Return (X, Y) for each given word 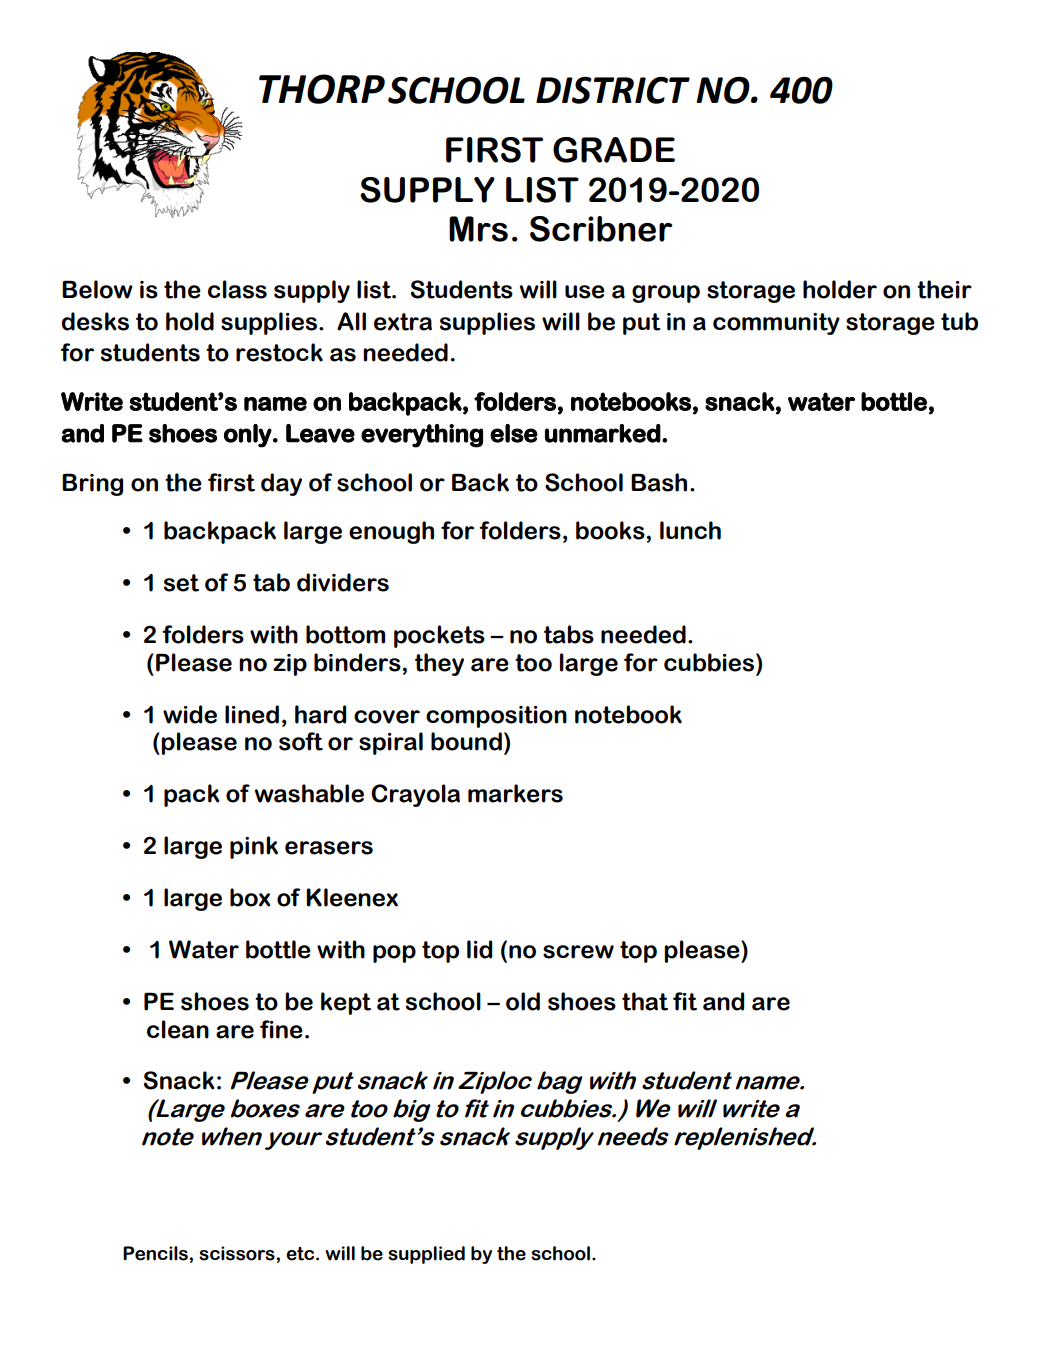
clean (178, 1029)
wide (190, 714)
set (181, 583)
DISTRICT (613, 90)
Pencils (156, 1253)
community (776, 324)
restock (279, 352)
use (585, 292)
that (645, 1001)
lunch (690, 530)
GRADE (614, 150)
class (237, 289)
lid (479, 949)
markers (515, 793)
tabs (569, 634)
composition (496, 717)
